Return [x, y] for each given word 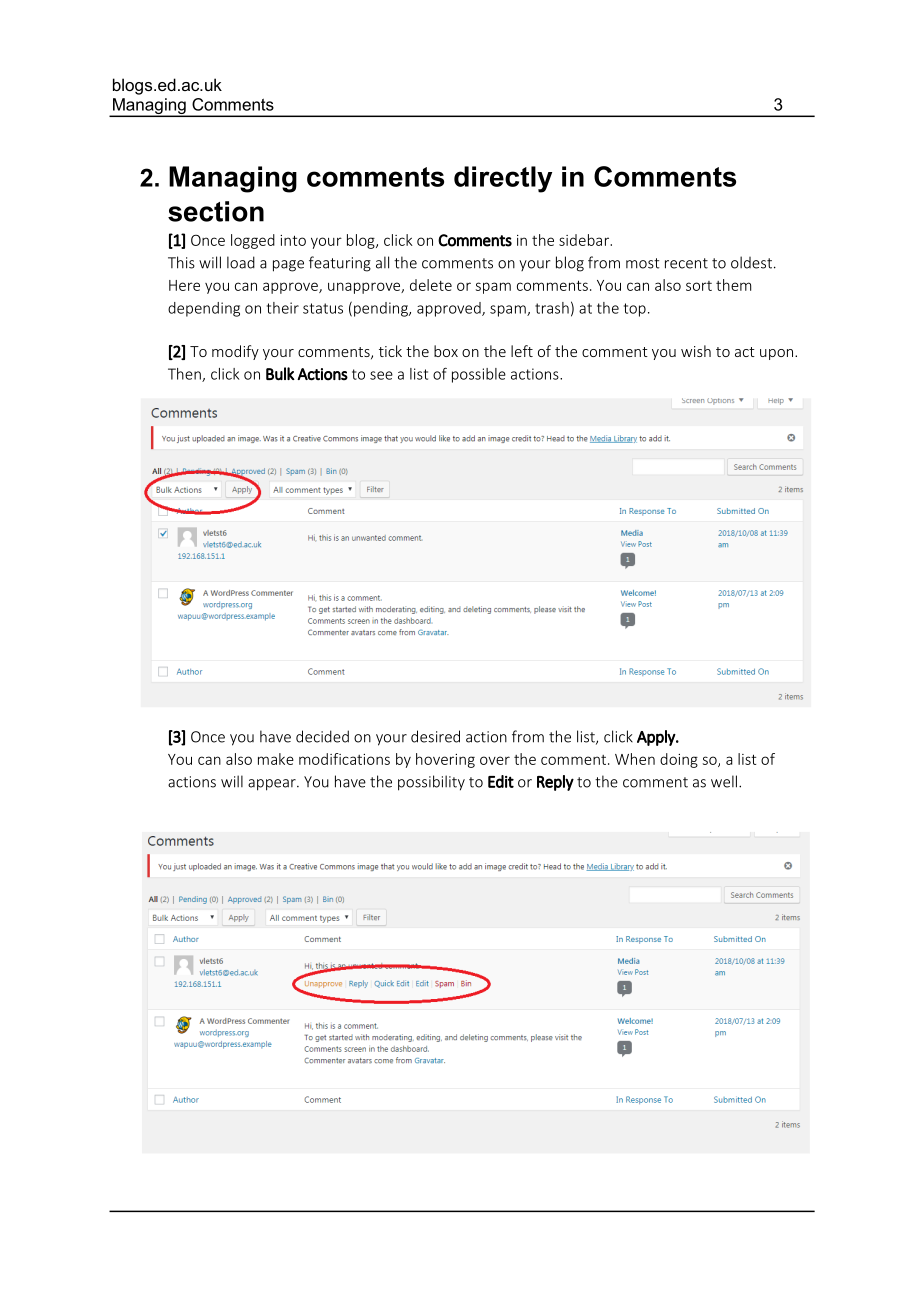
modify [235, 352]
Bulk [280, 374]
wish [696, 351]
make [276, 759]
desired [435, 736]
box [446, 351]
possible [479, 375]
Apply [657, 738]
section [216, 211]
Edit [501, 781]
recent [686, 263]
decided [322, 736]
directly [503, 179]
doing [679, 760]
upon [778, 354]
